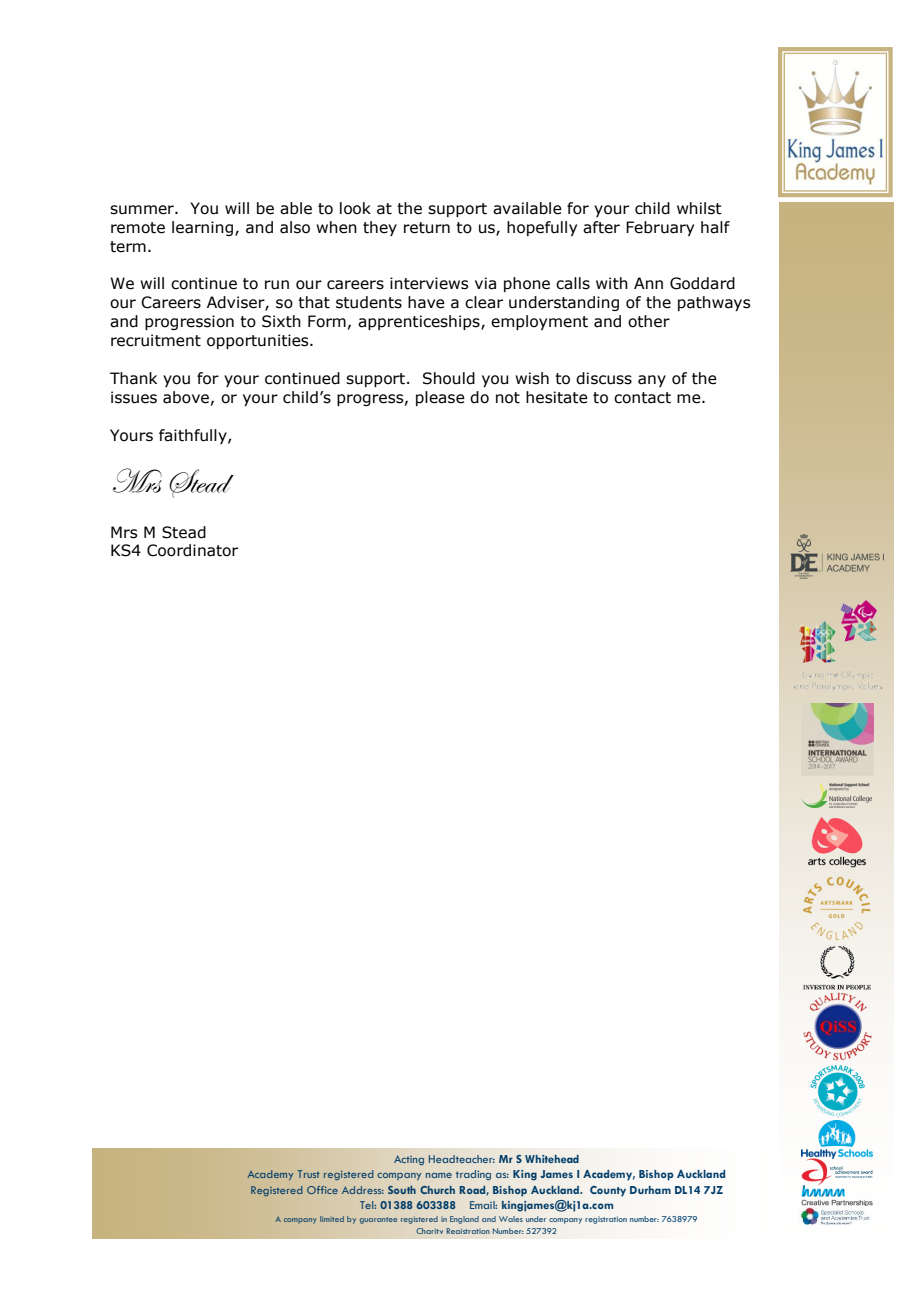 The width and height of the screenshot is (924, 1308). What do you see at coordinates (322, 1190) in the screenshot?
I see `Office` at bounding box center [322, 1190].
